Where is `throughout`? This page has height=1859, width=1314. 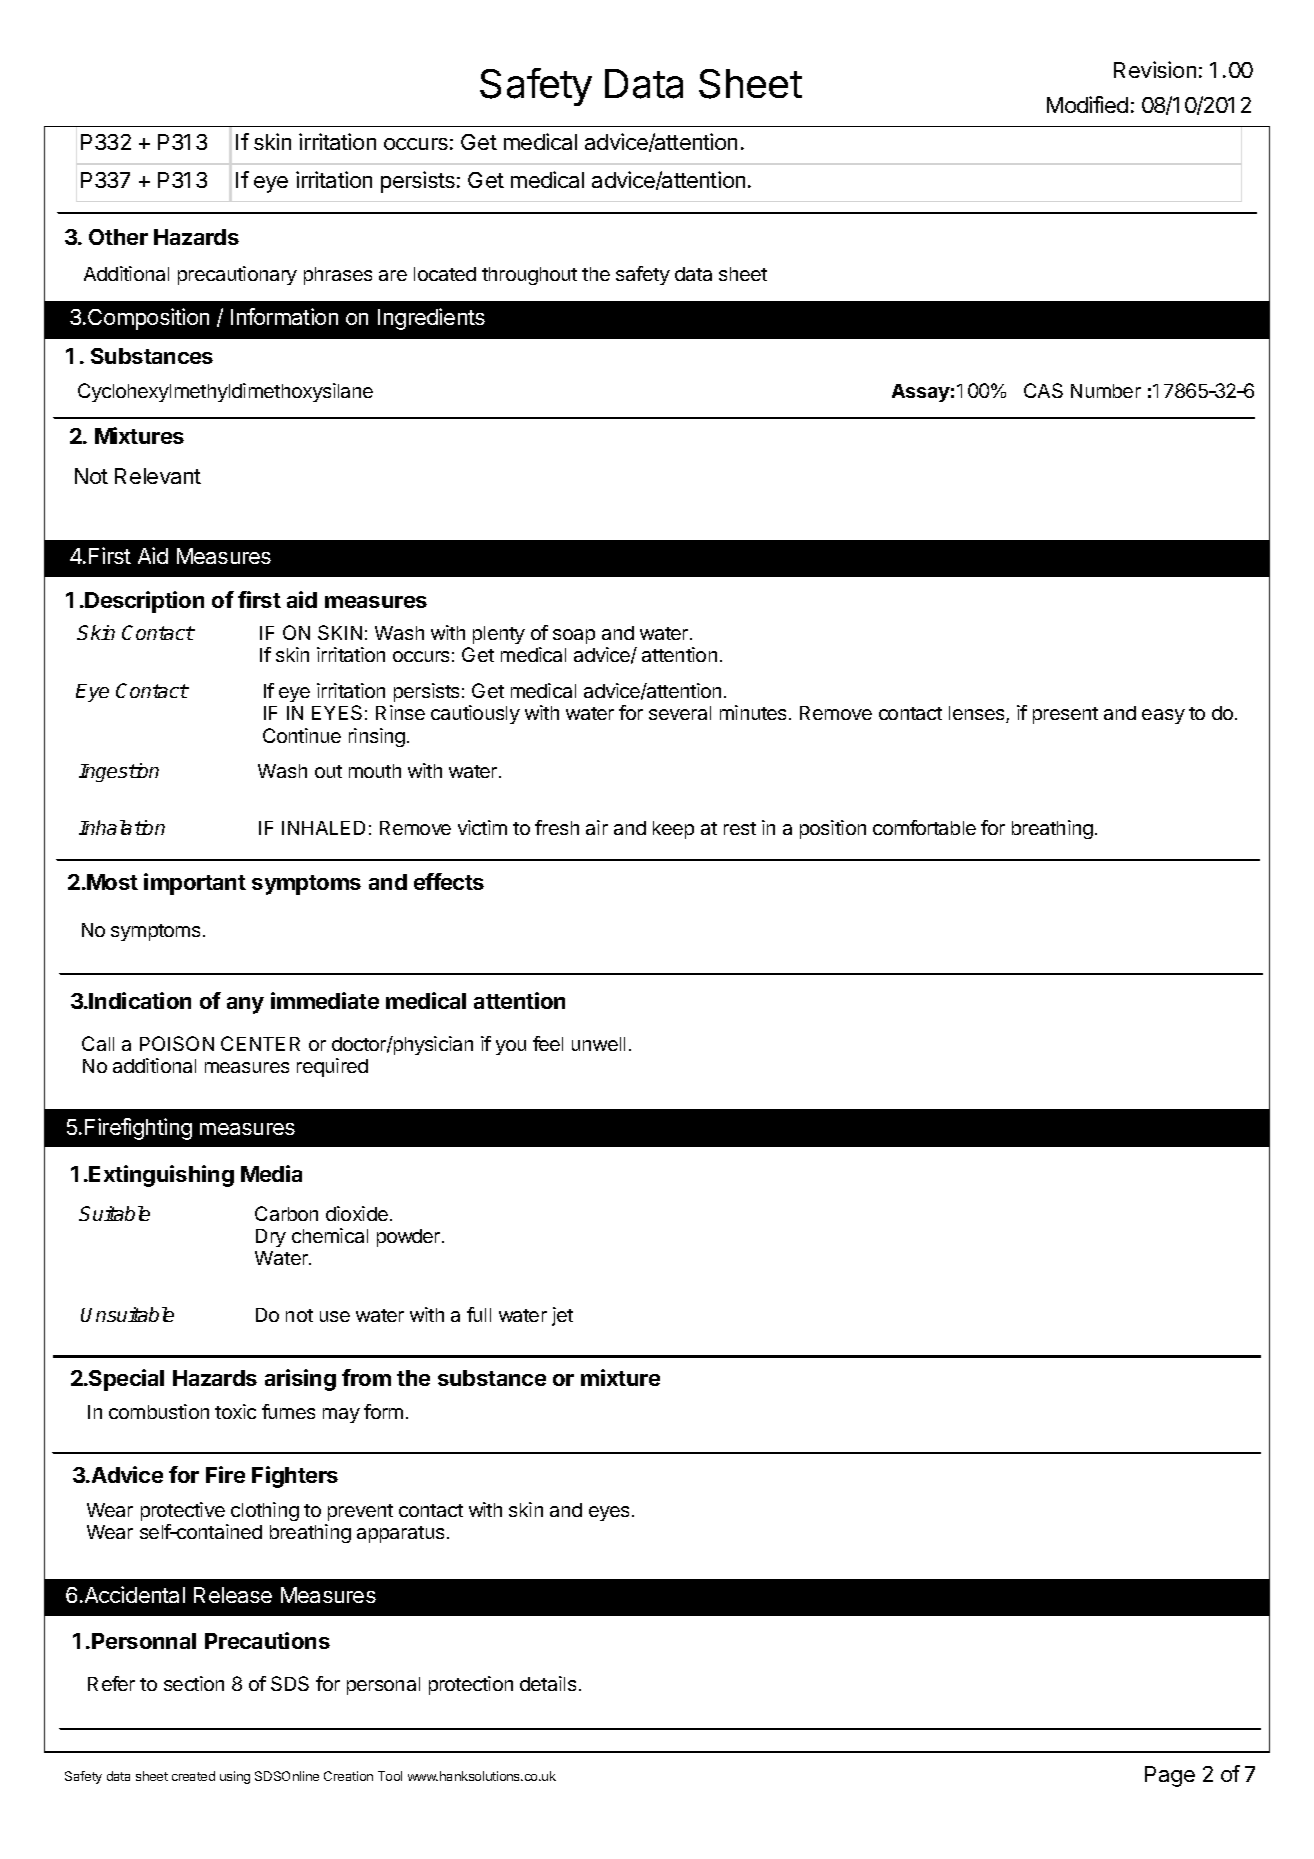 throughout is located at coordinates (529, 276).
